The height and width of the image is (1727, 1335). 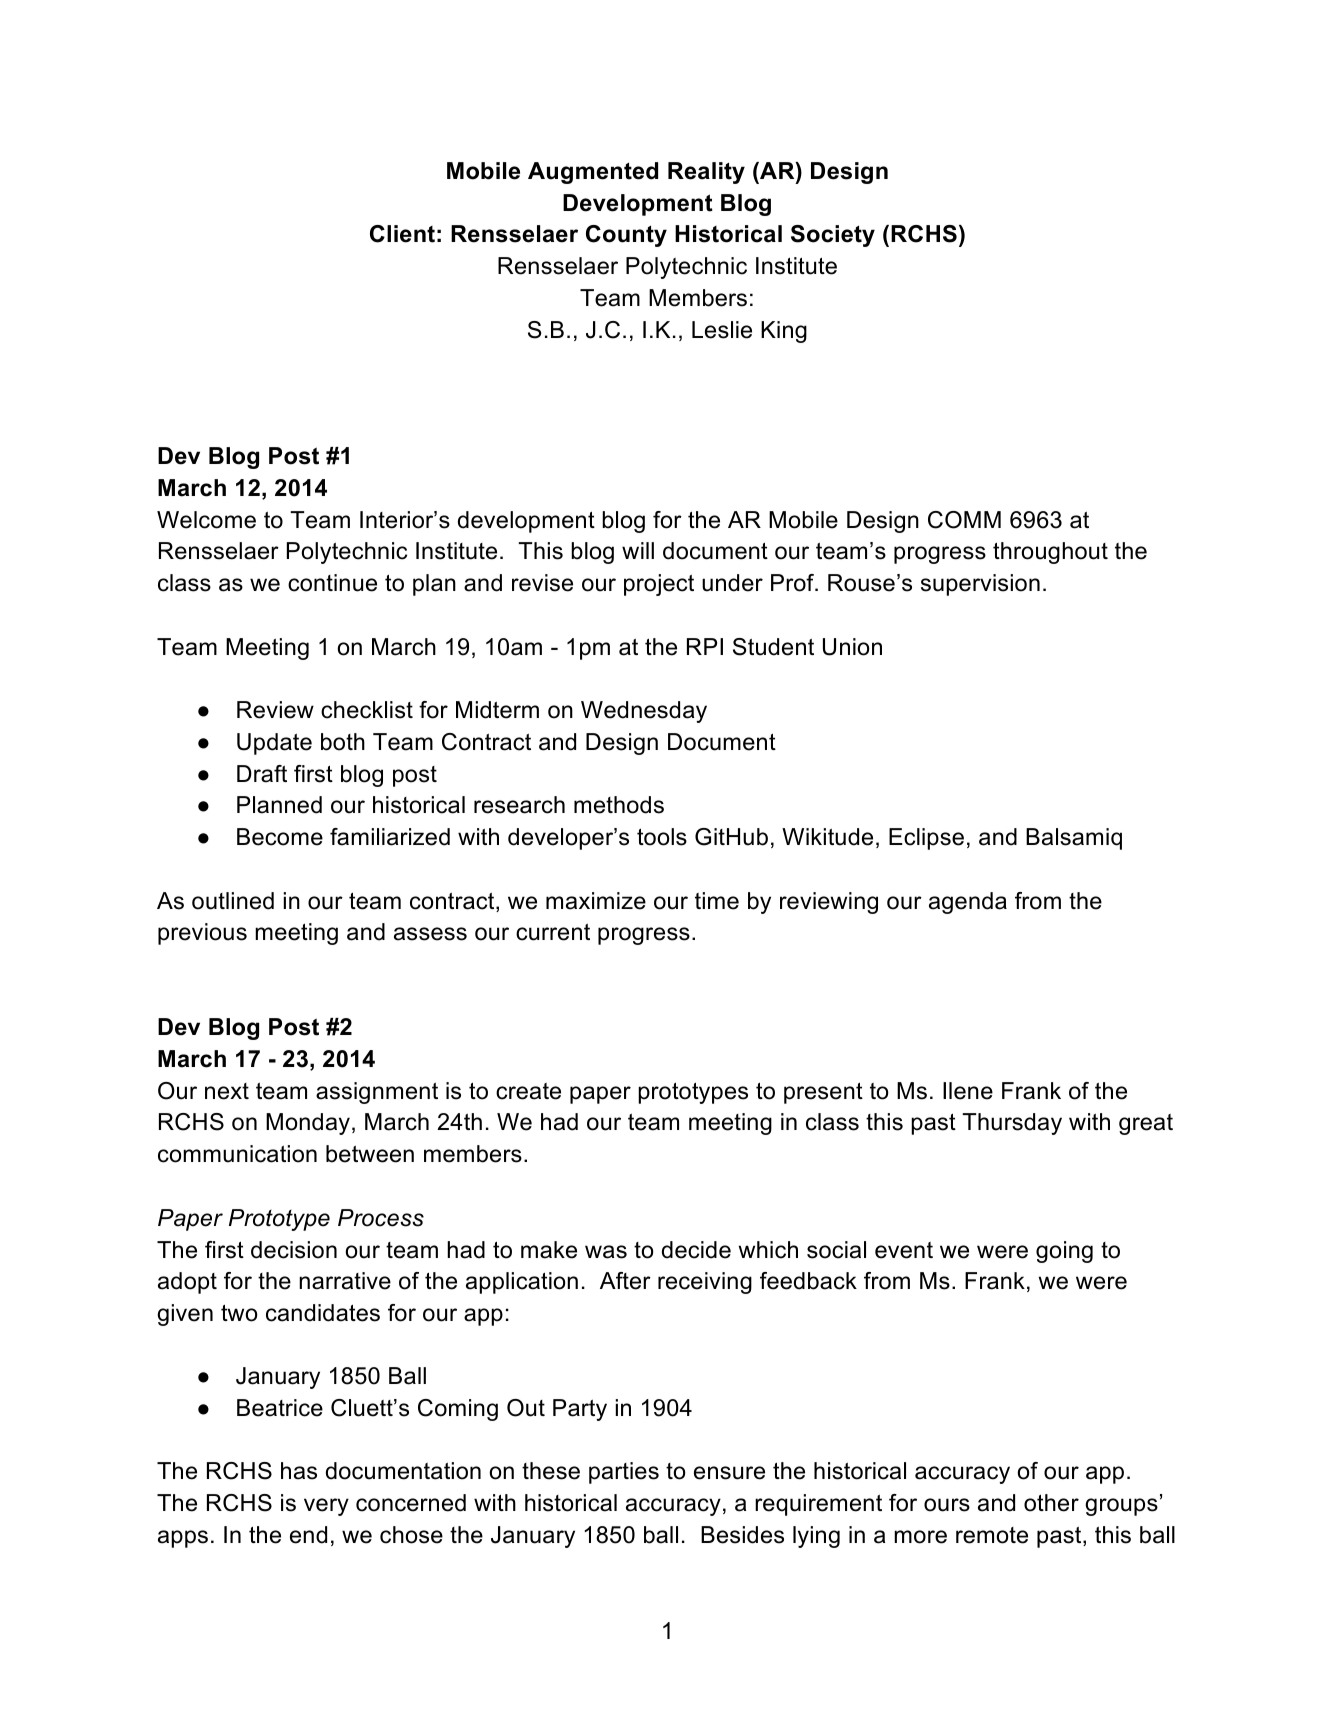 What do you see at coordinates (326, 1507) in the image?
I see `very` at bounding box center [326, 1507].
